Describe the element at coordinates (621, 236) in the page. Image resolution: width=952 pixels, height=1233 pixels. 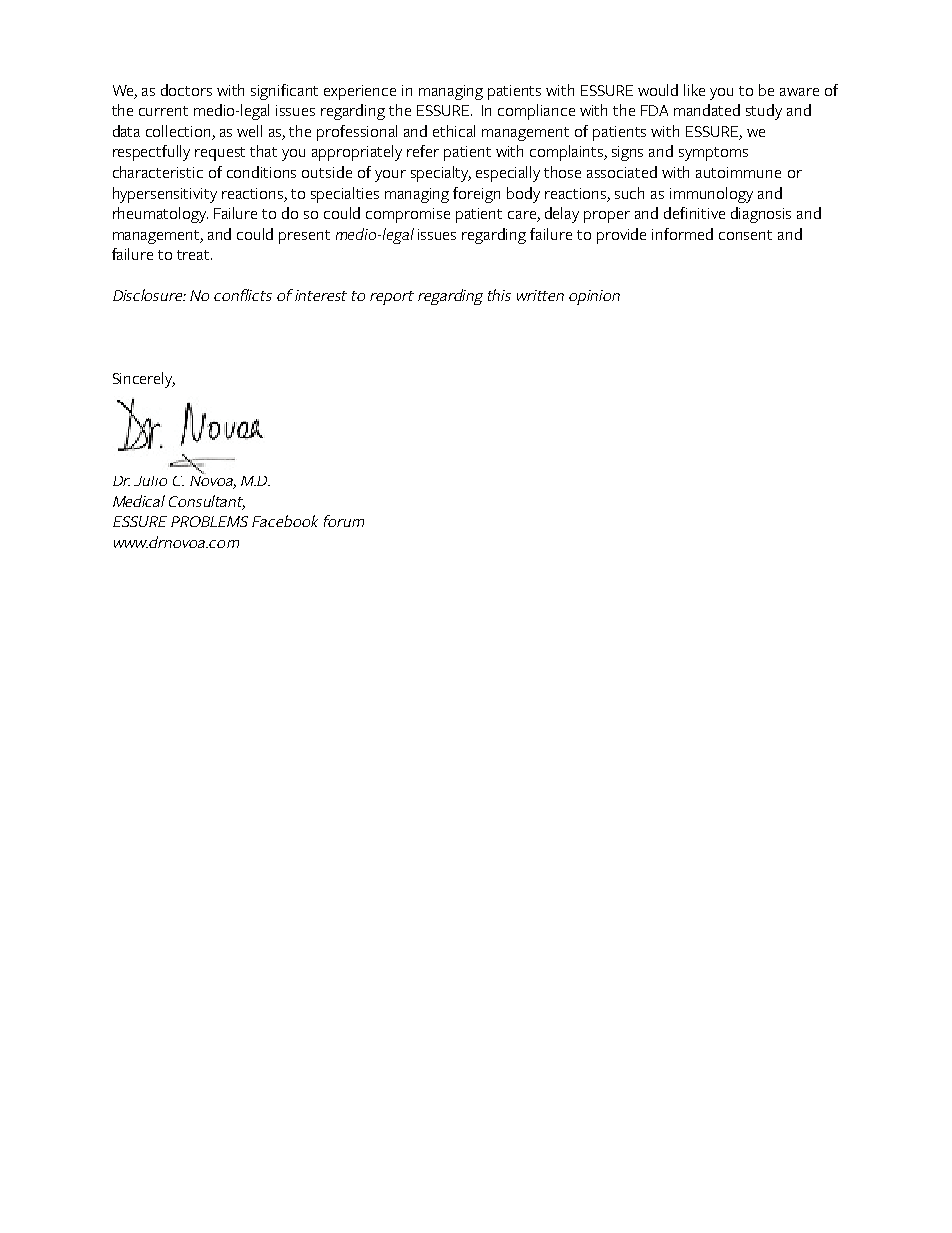
I see `provide` at that location.
